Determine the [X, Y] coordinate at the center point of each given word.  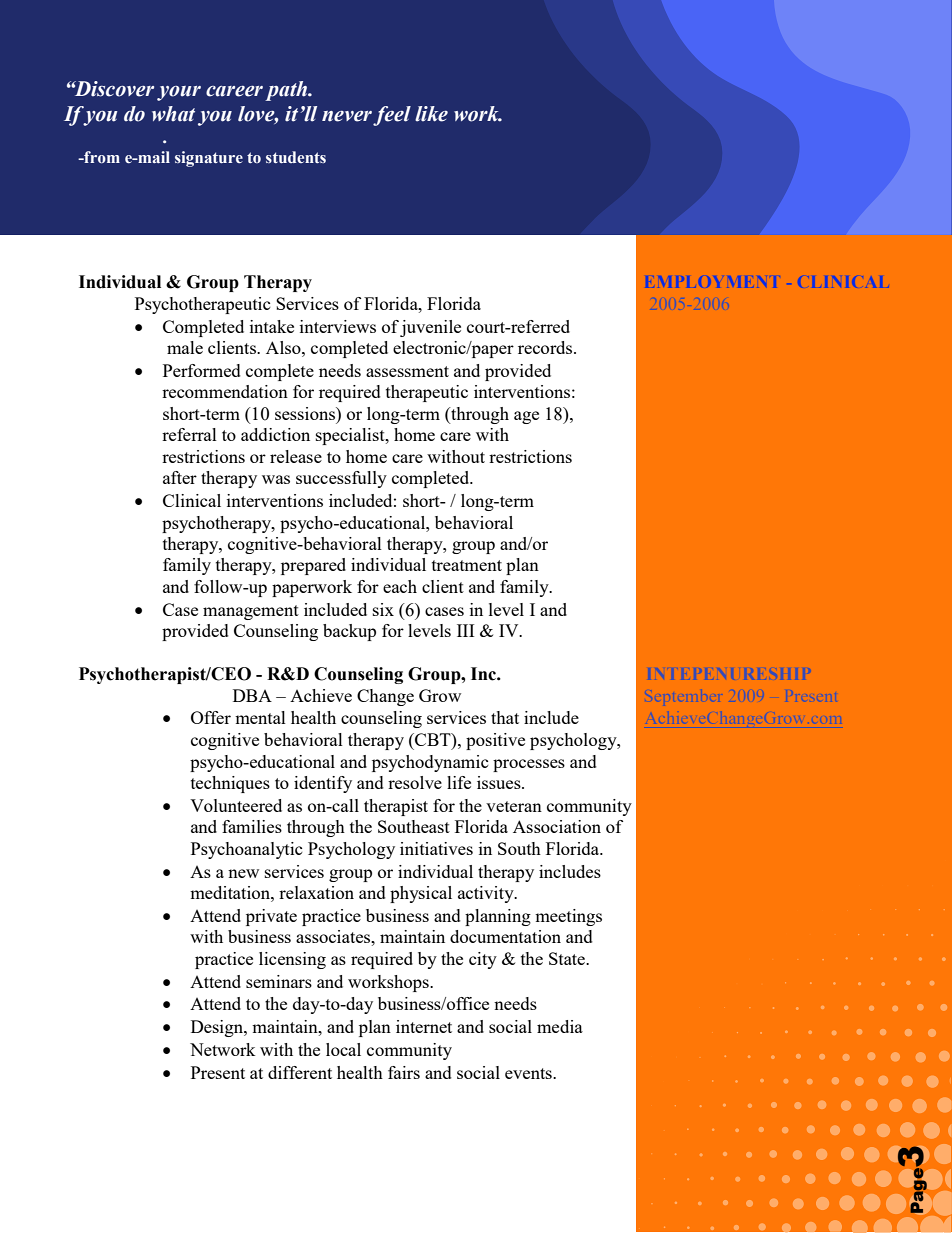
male [185, 347]
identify [323, 784]
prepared [313, 566]
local [343, 1049]
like [431, 114]
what [173, 114]
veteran [514, 806]
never [347, 116]
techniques [230, 784]
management [251, 612]
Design [218, 1028]
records [546, 347]
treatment [467, 565]
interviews [338, 326]
